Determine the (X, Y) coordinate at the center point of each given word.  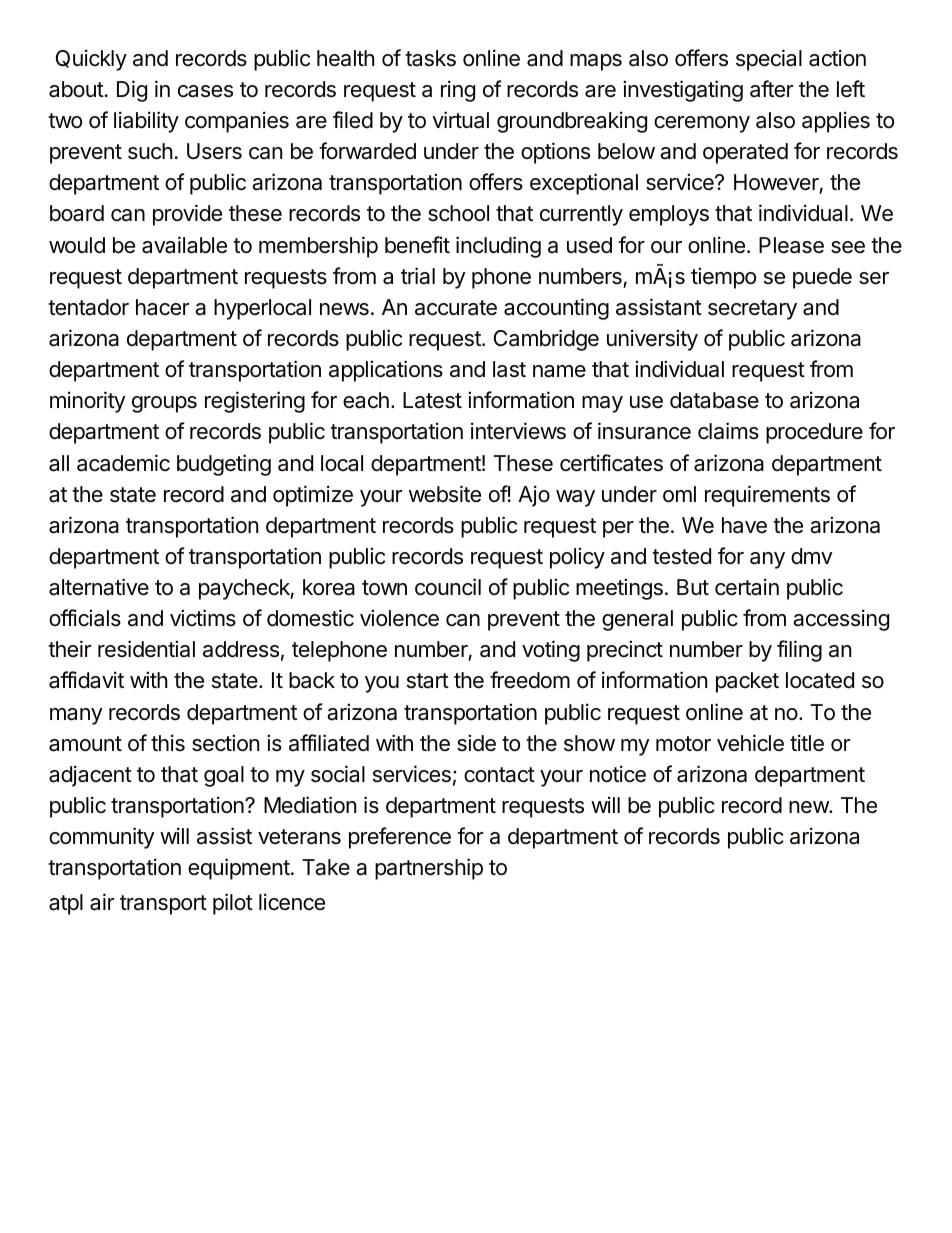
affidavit (86, 680)
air (102, 902)
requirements (767, 496)
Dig (132, 91)
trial (418, 276)
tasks (430, 58)
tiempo (723, 278)
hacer (163, 307)
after (772, 89)
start (428, 681)
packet (747, 682)
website (445, 494)
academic (123, 463)
